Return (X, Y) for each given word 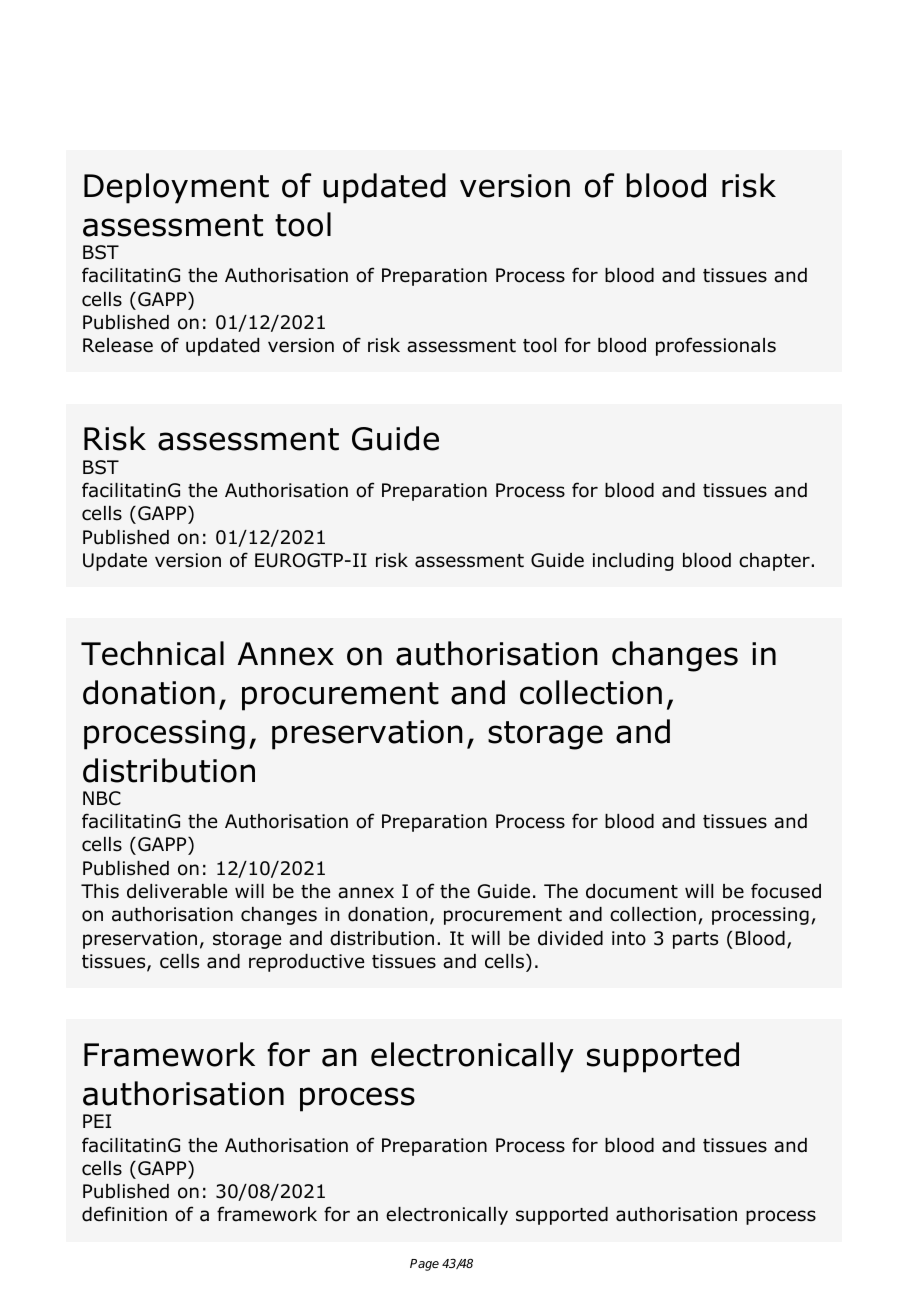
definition (124, 1214)
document (632, 891)
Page (424, 1265)
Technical (152, 653)
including (633, 562)
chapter (775, 562)
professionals (716, 346)
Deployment (176, 188)
